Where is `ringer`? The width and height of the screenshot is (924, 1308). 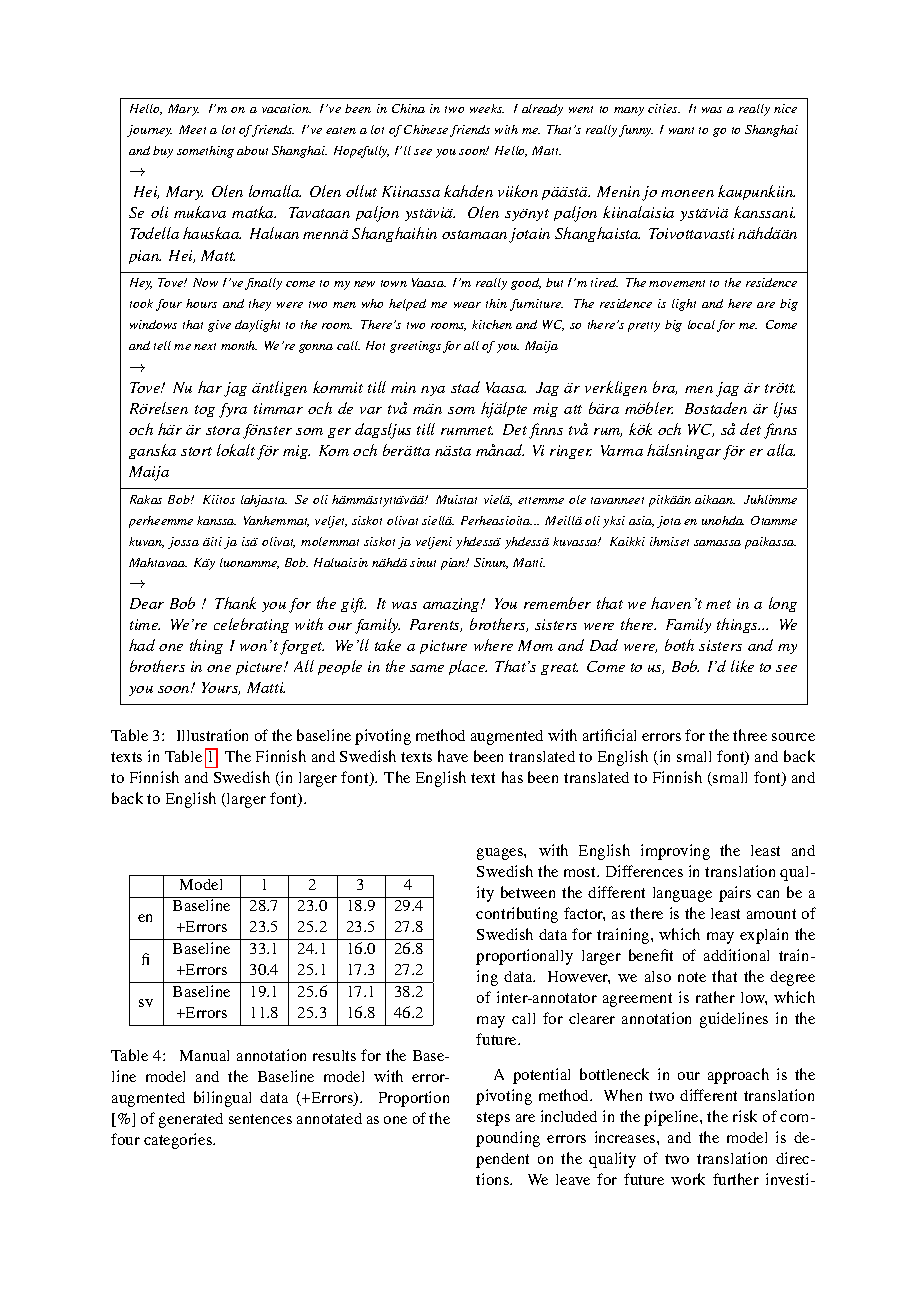
ringer is located at coordinates (571, 452).
